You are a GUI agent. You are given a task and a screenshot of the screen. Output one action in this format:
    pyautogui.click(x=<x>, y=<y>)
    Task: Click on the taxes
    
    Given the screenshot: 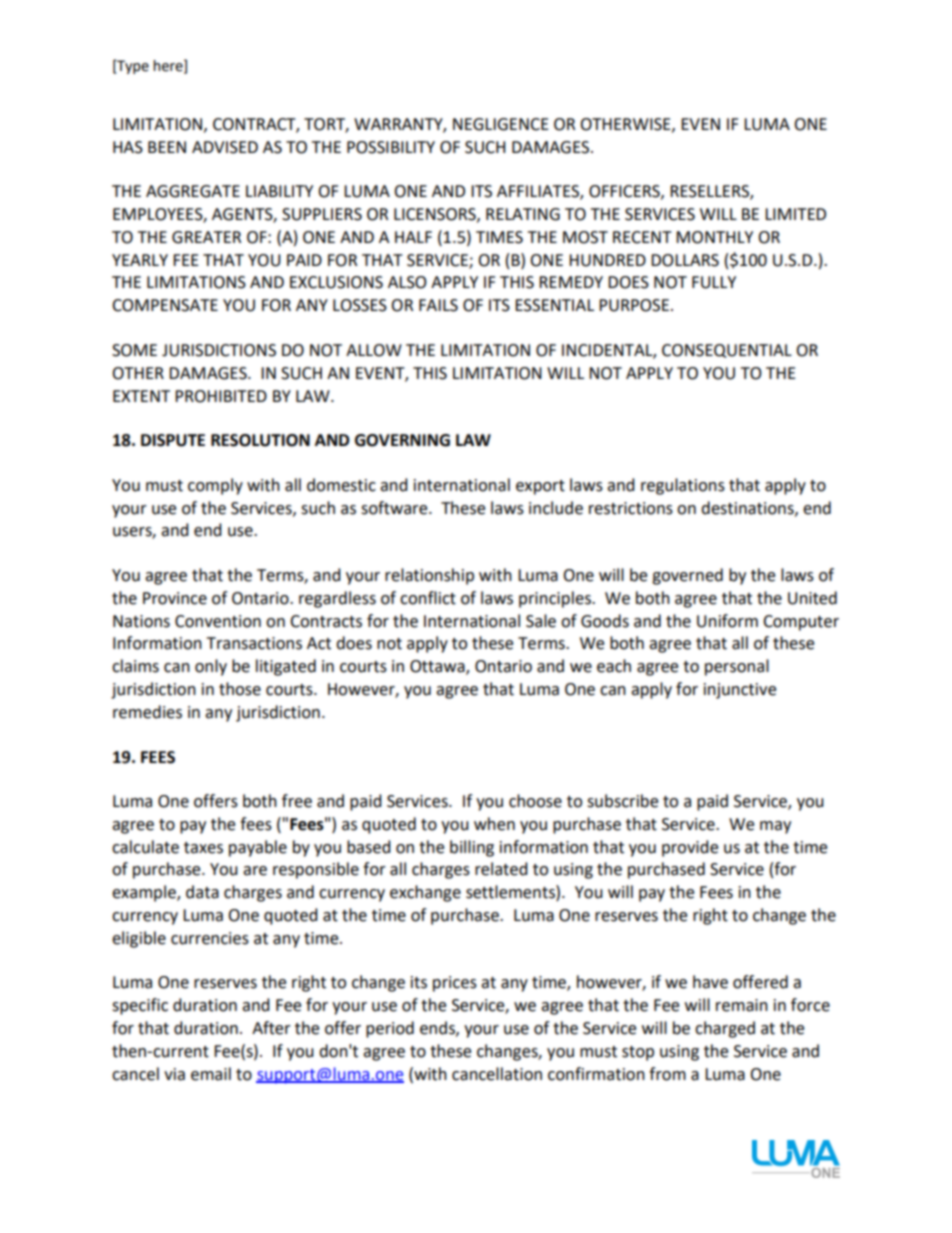 What is the action you would take?
    pyautogui.click(x=203, y=848)
